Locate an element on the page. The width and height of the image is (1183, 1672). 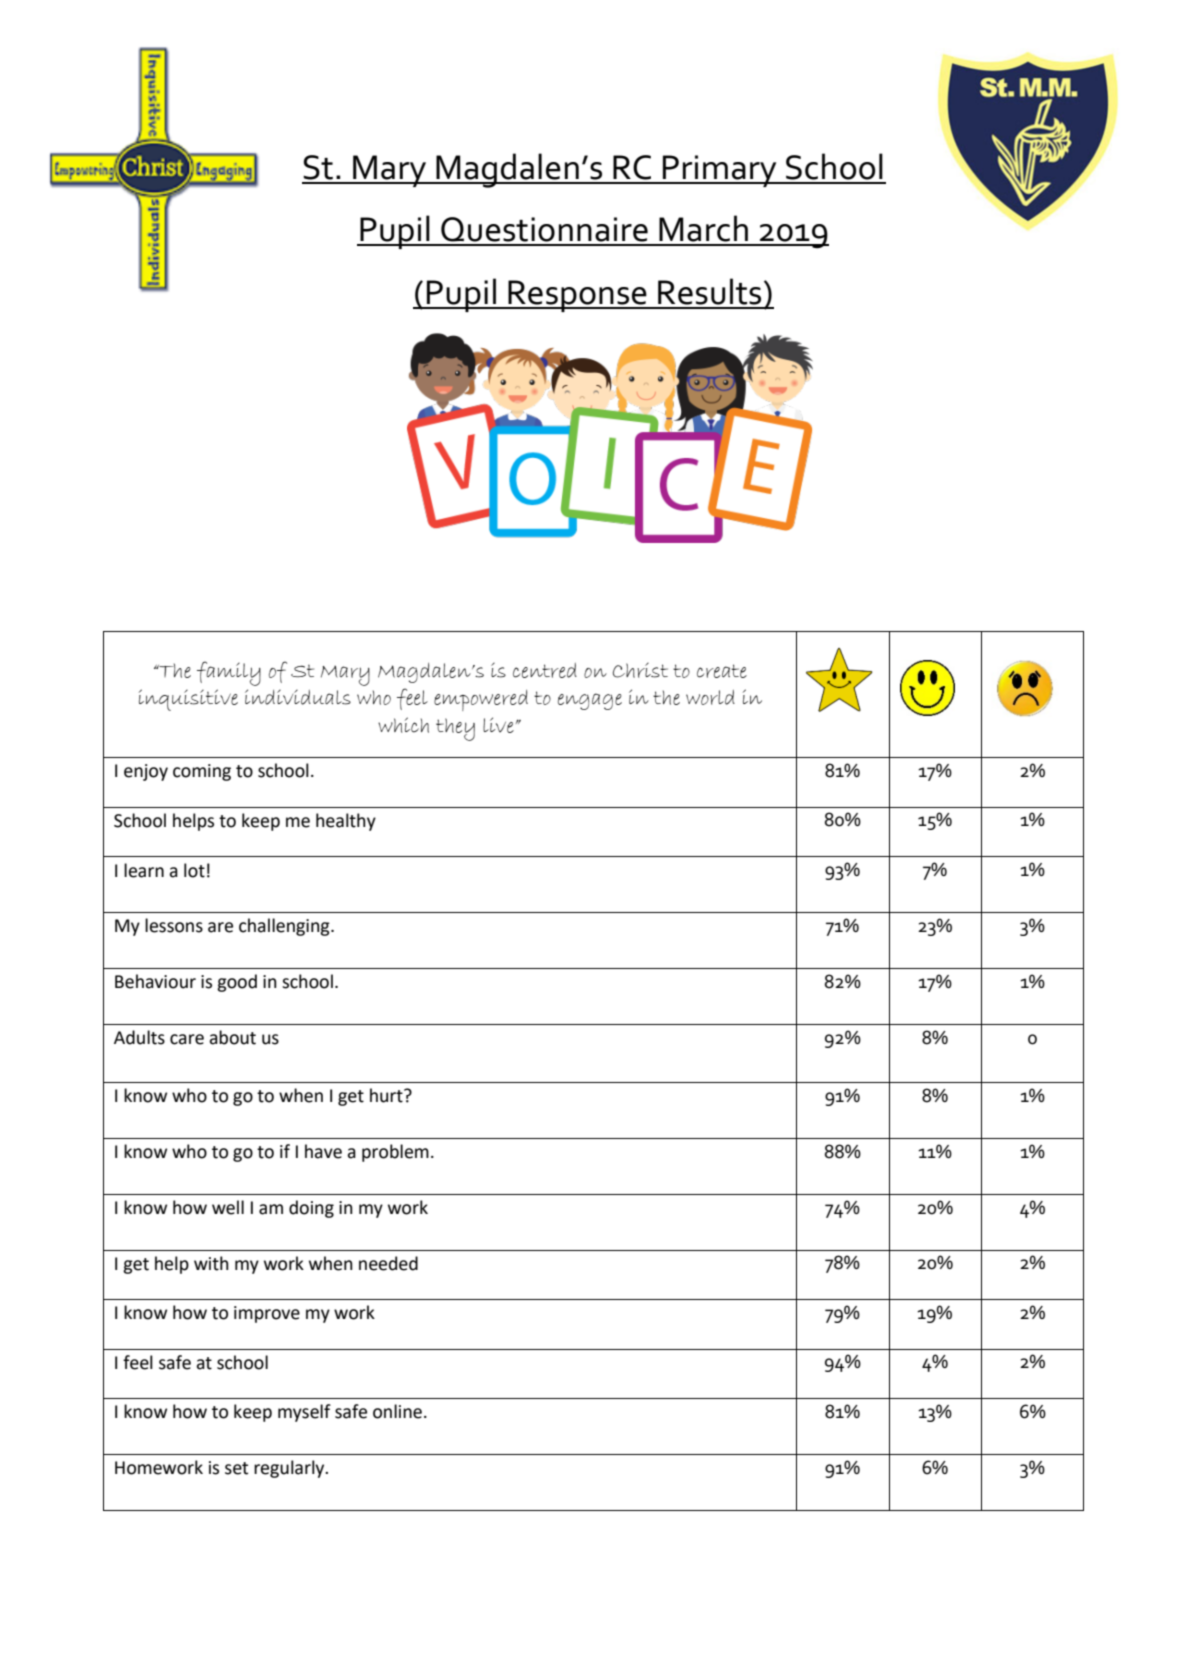
they is located at coordinates (455, 729).
